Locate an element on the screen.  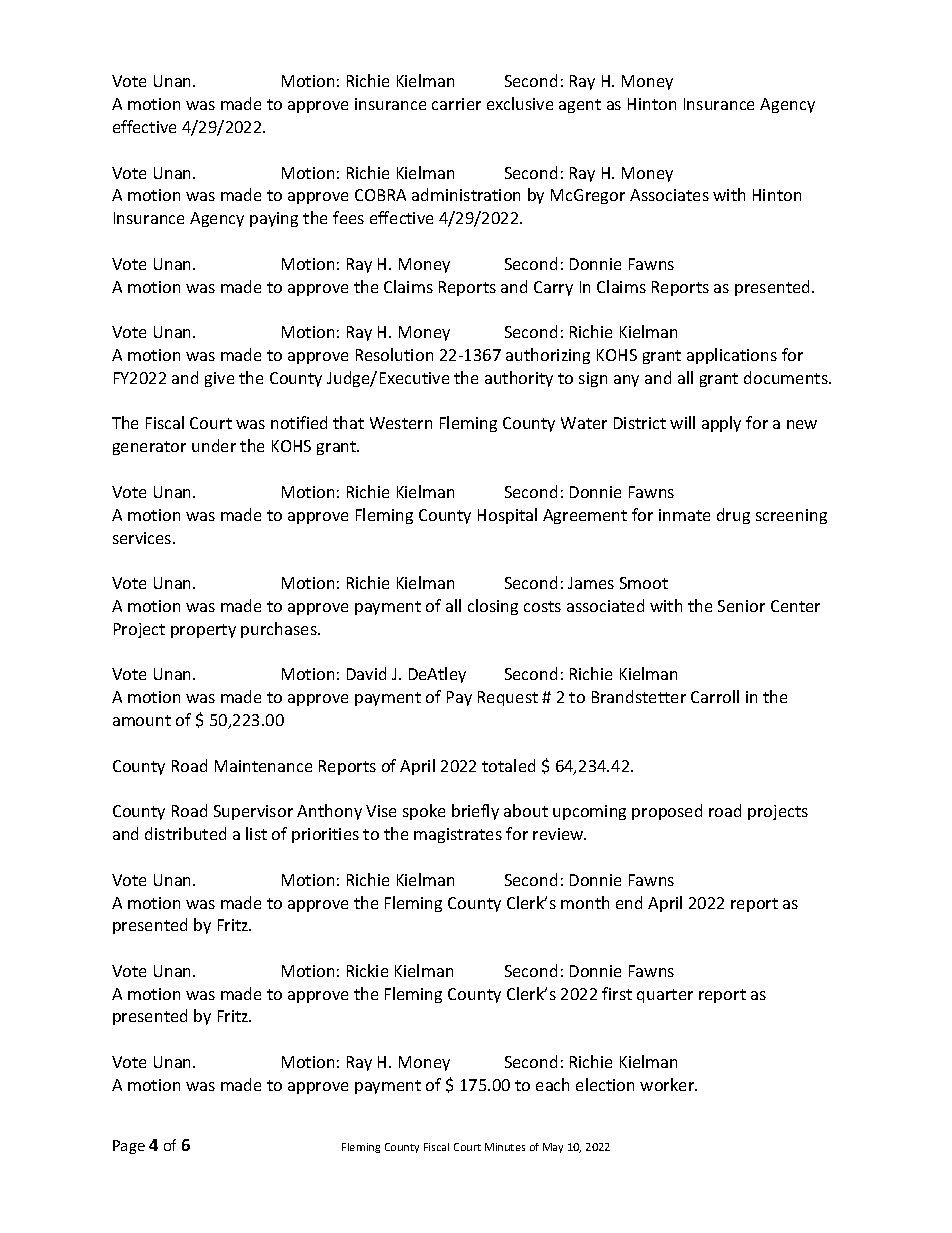
Associates is located at coordinates (669, 195).
